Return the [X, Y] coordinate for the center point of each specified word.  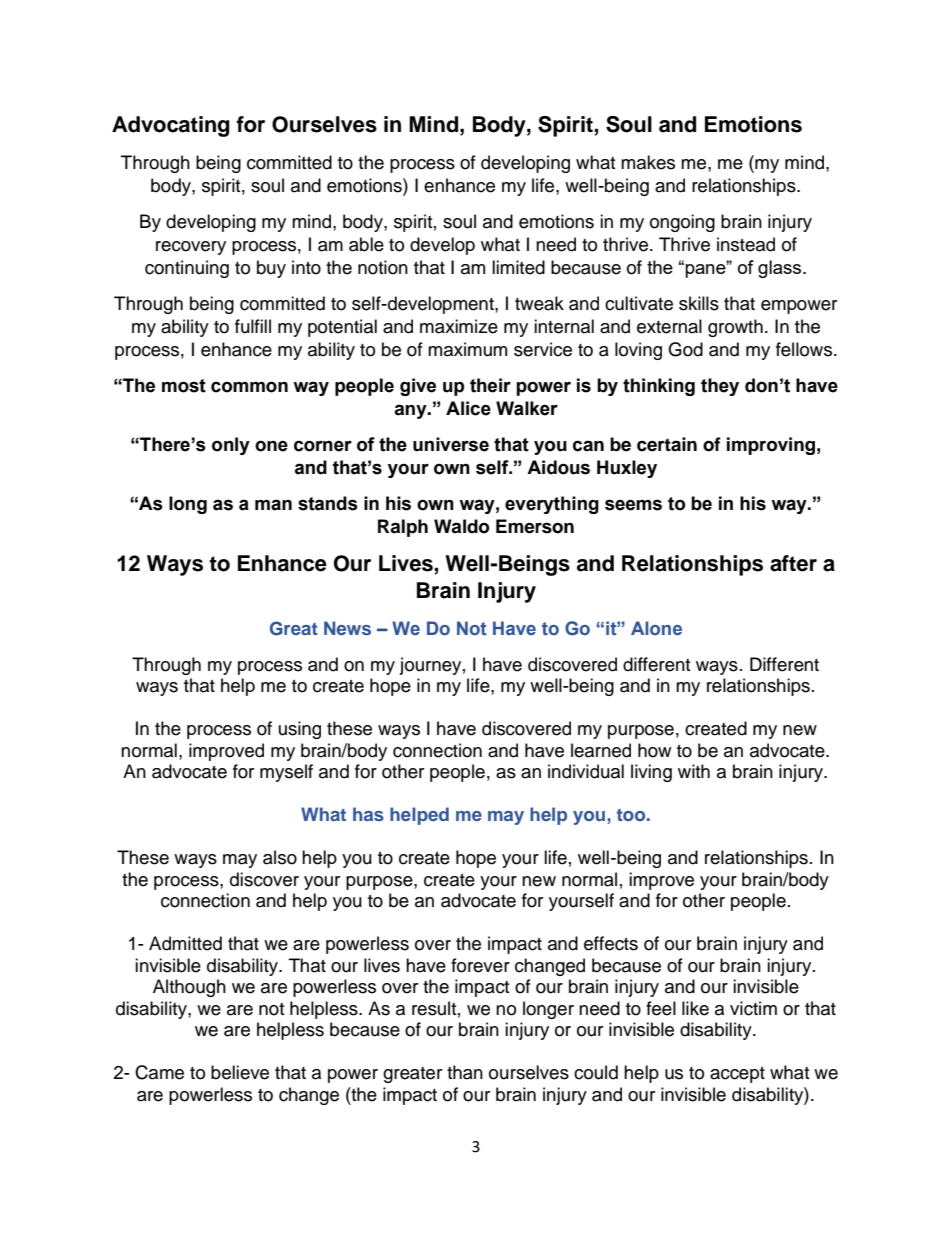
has [368, 814]
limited [518, 267]
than [465, 1072]
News [347, 628]
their [490, 385]
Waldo [462, 526]
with [694, 771]
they [720, 387]
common [249, 387]
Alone [656, 628]
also [280, 857]
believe [240, 1072]
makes [648, 162]
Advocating [171, 126]
